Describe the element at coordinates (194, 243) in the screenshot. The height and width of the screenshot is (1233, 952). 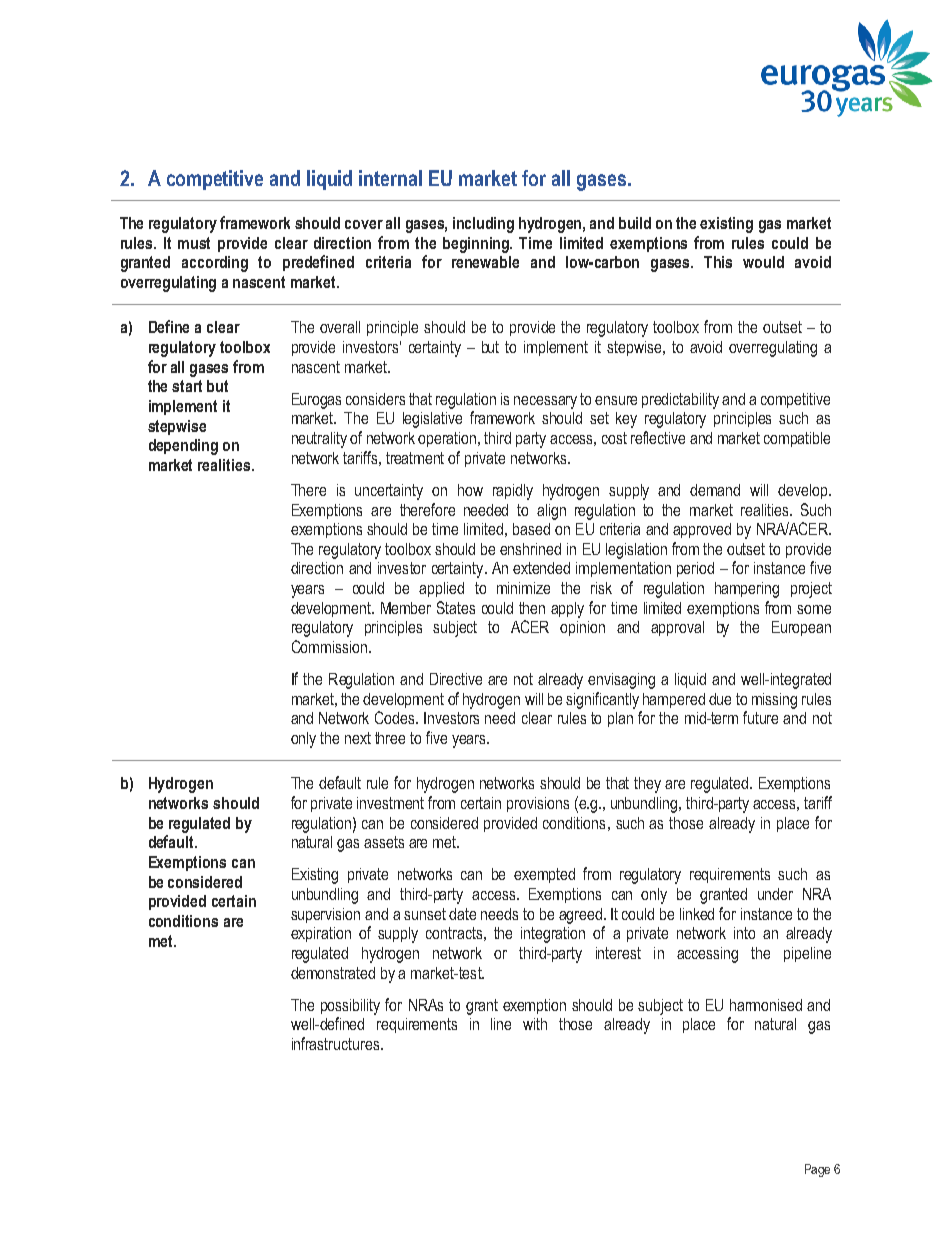
I see `must` at that location.
